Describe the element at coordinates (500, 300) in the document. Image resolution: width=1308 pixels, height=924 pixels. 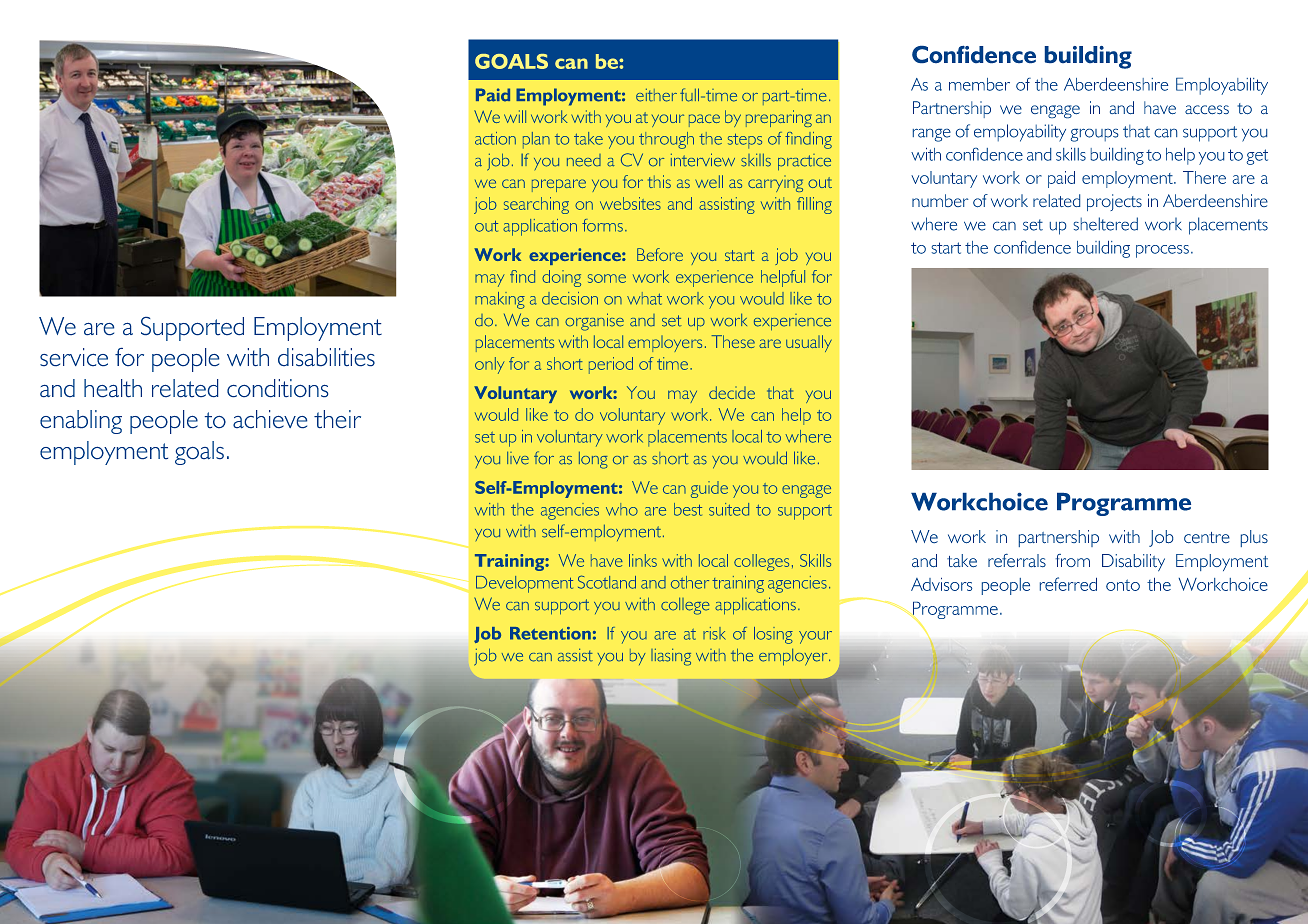
I see `making` at that location.
